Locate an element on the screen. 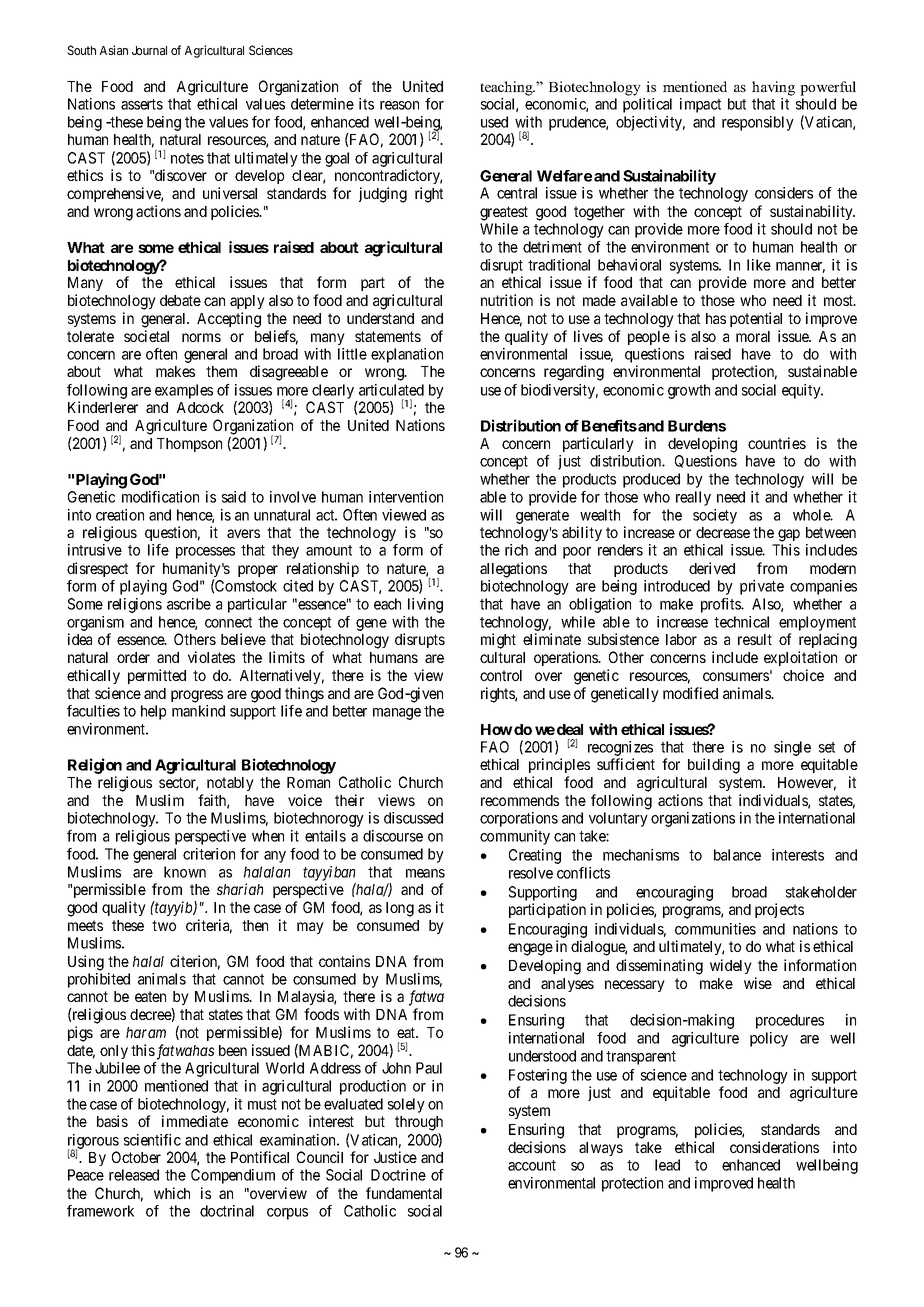 The width and height of the screenshot is (924, 1307). result is located at coordinates (755, 639).
